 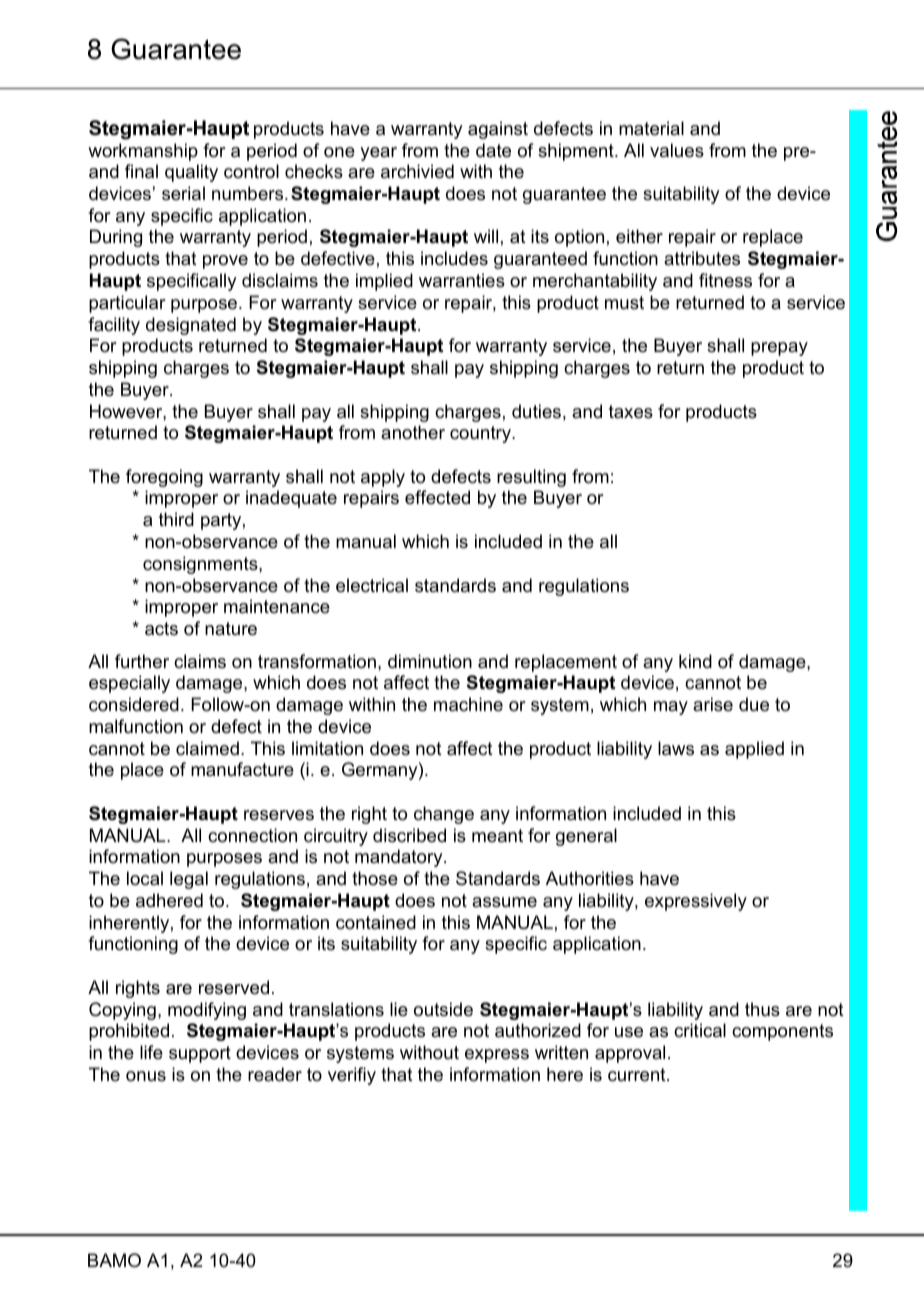 I want to click on support, so click(x=200, y=1054).
